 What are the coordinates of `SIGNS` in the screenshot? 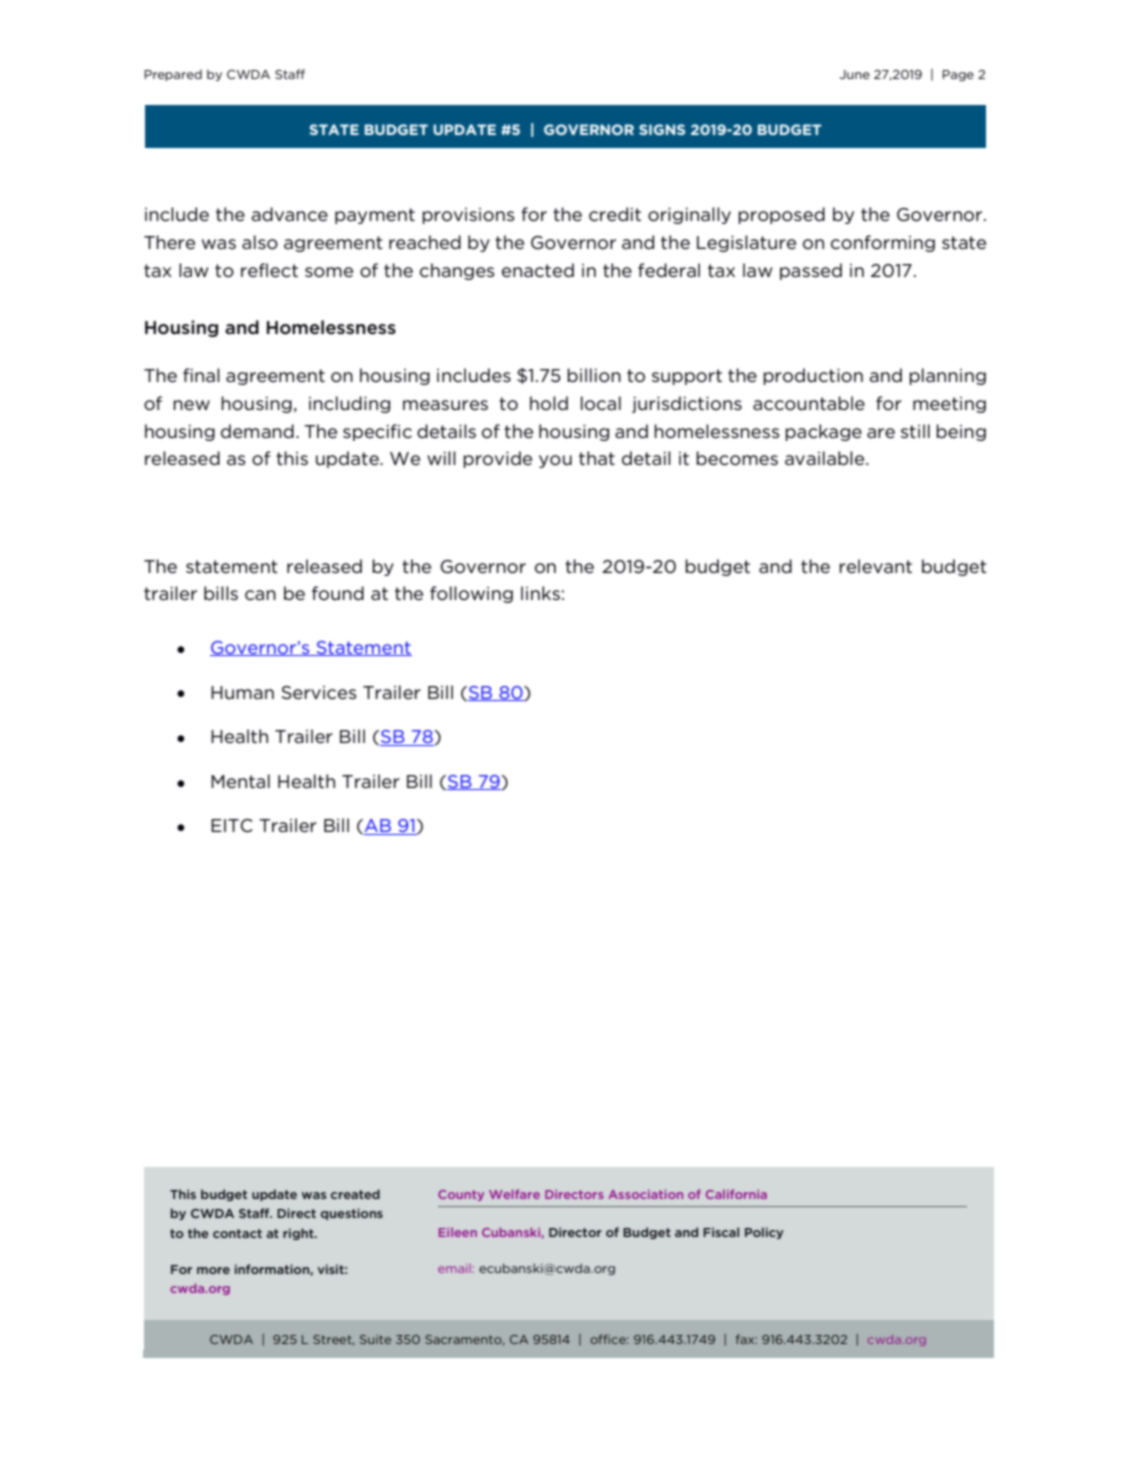 It's located at (662, 129).
